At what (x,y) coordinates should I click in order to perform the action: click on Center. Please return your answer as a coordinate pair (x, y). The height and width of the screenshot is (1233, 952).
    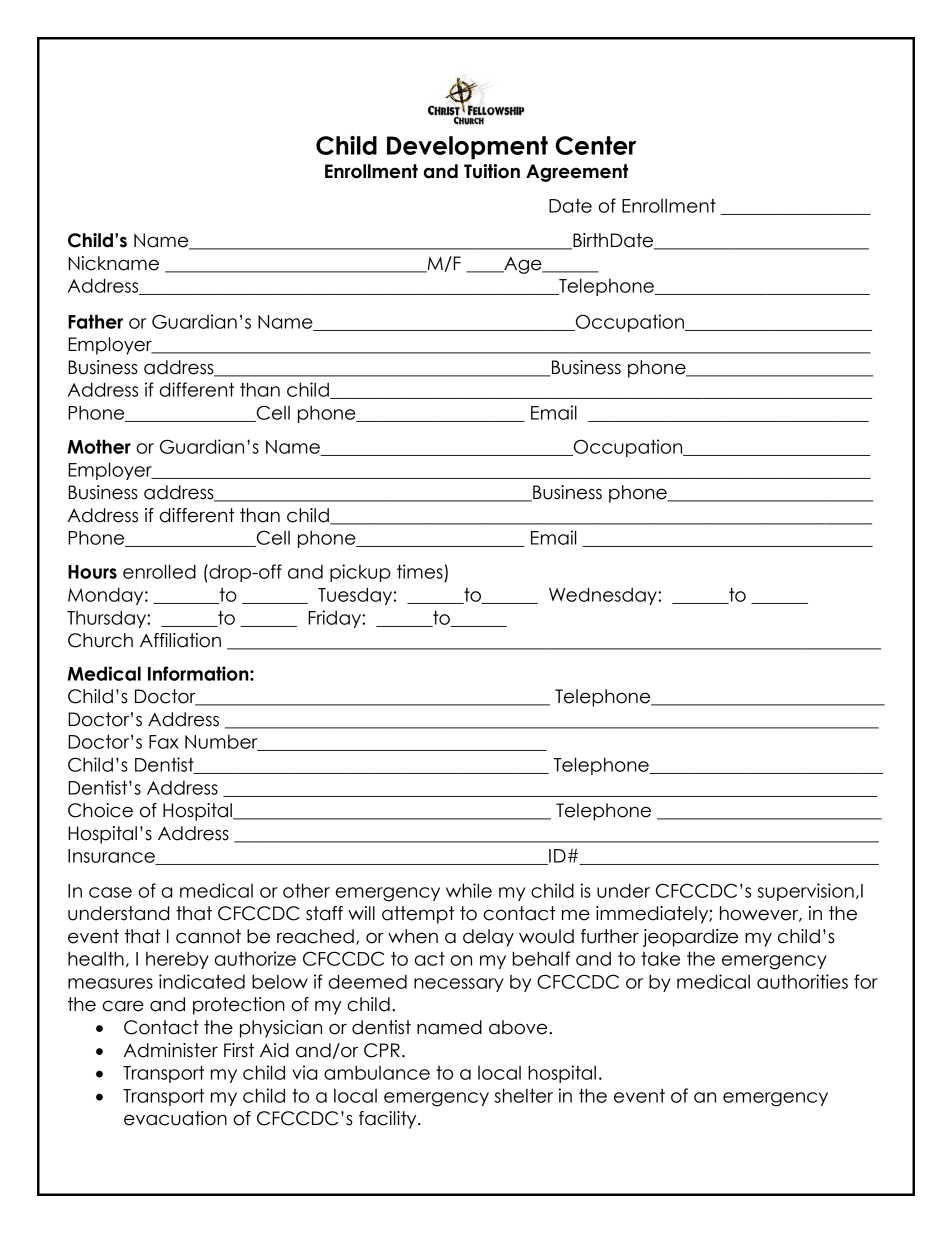
    Looking at the image, I should click on (595, 145).
